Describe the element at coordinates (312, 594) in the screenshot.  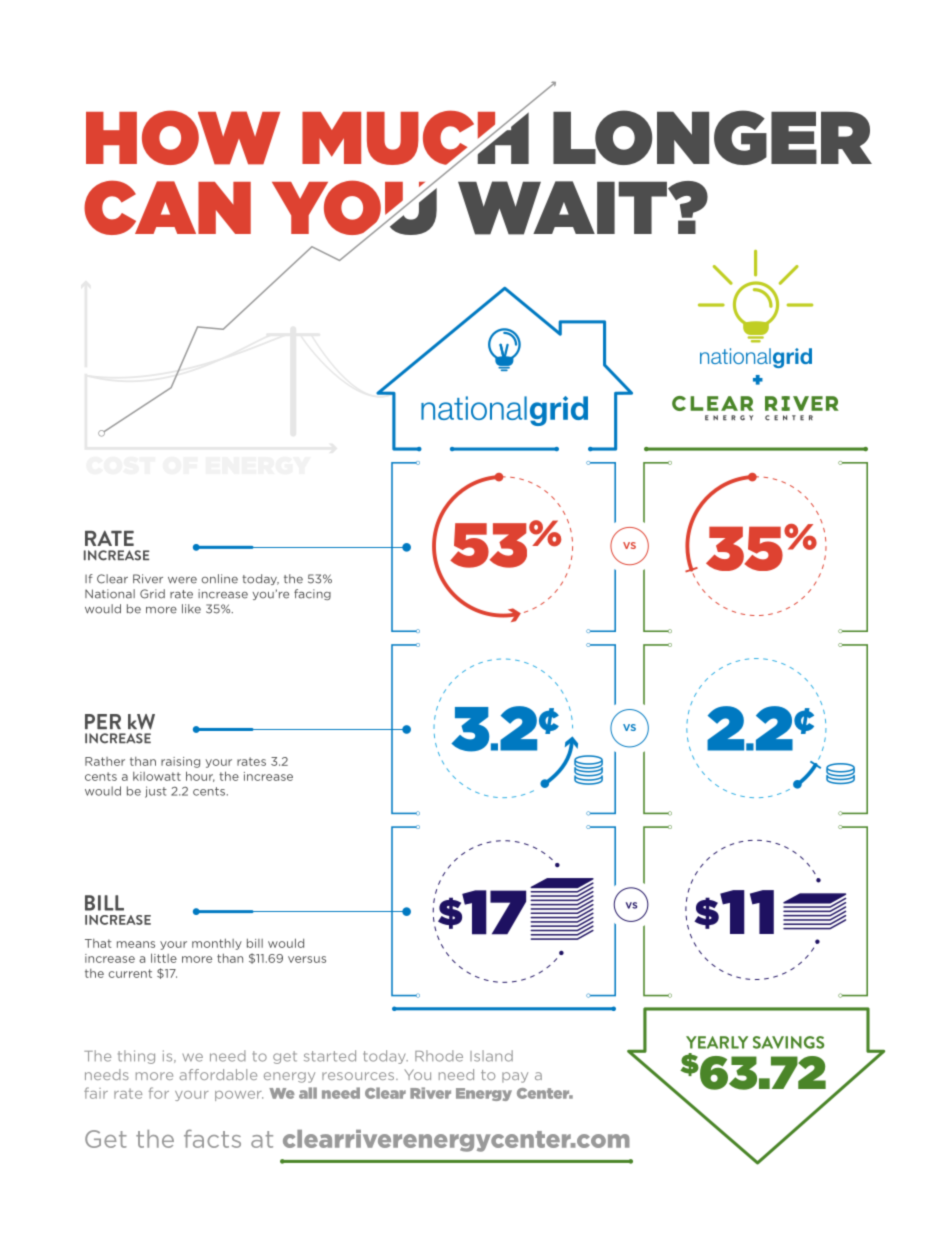
I see `facing` at that location.
